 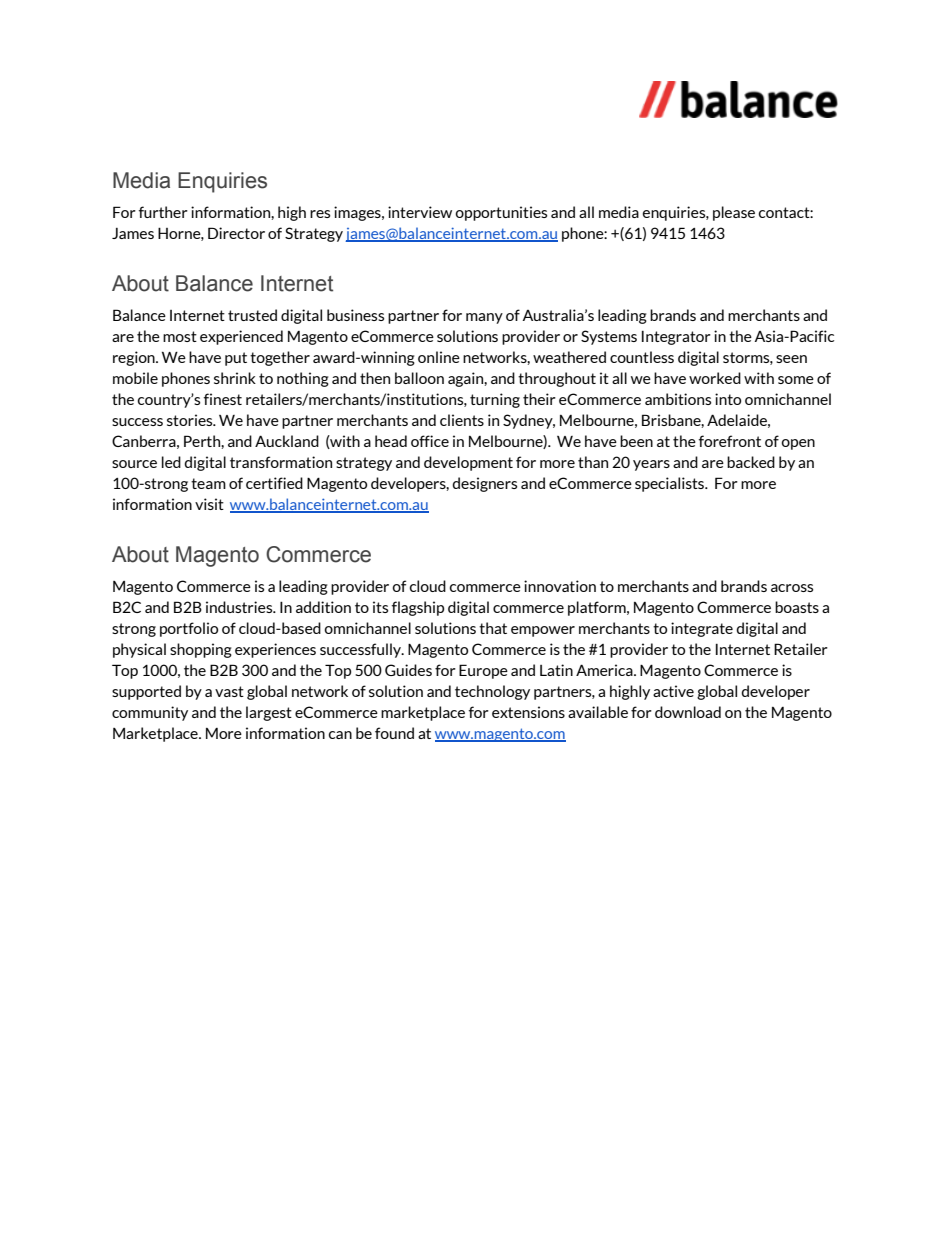 I want to click on clients, so click(x=462, y=420).
